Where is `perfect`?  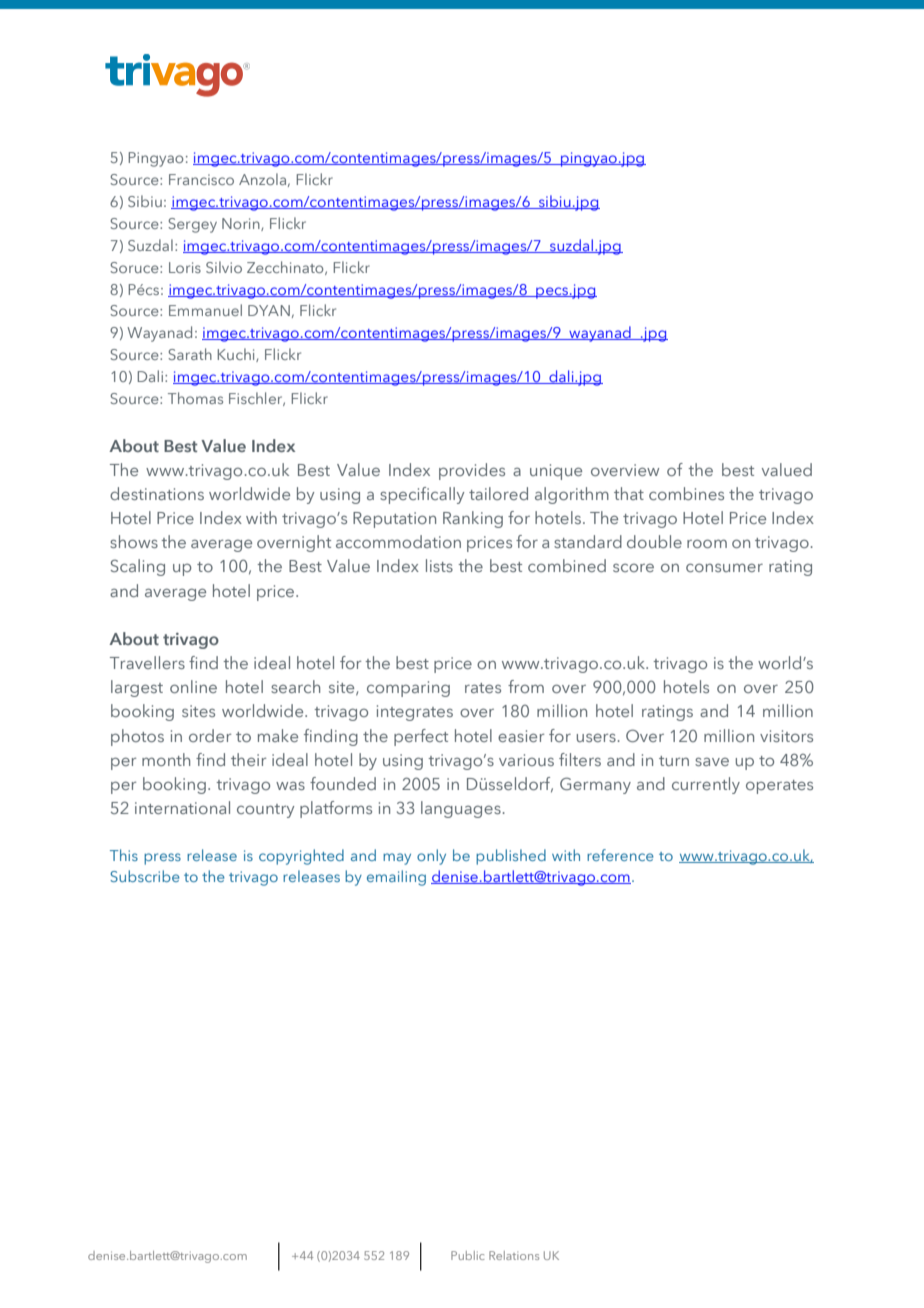 perfect is located at coordinates (421, 737).
